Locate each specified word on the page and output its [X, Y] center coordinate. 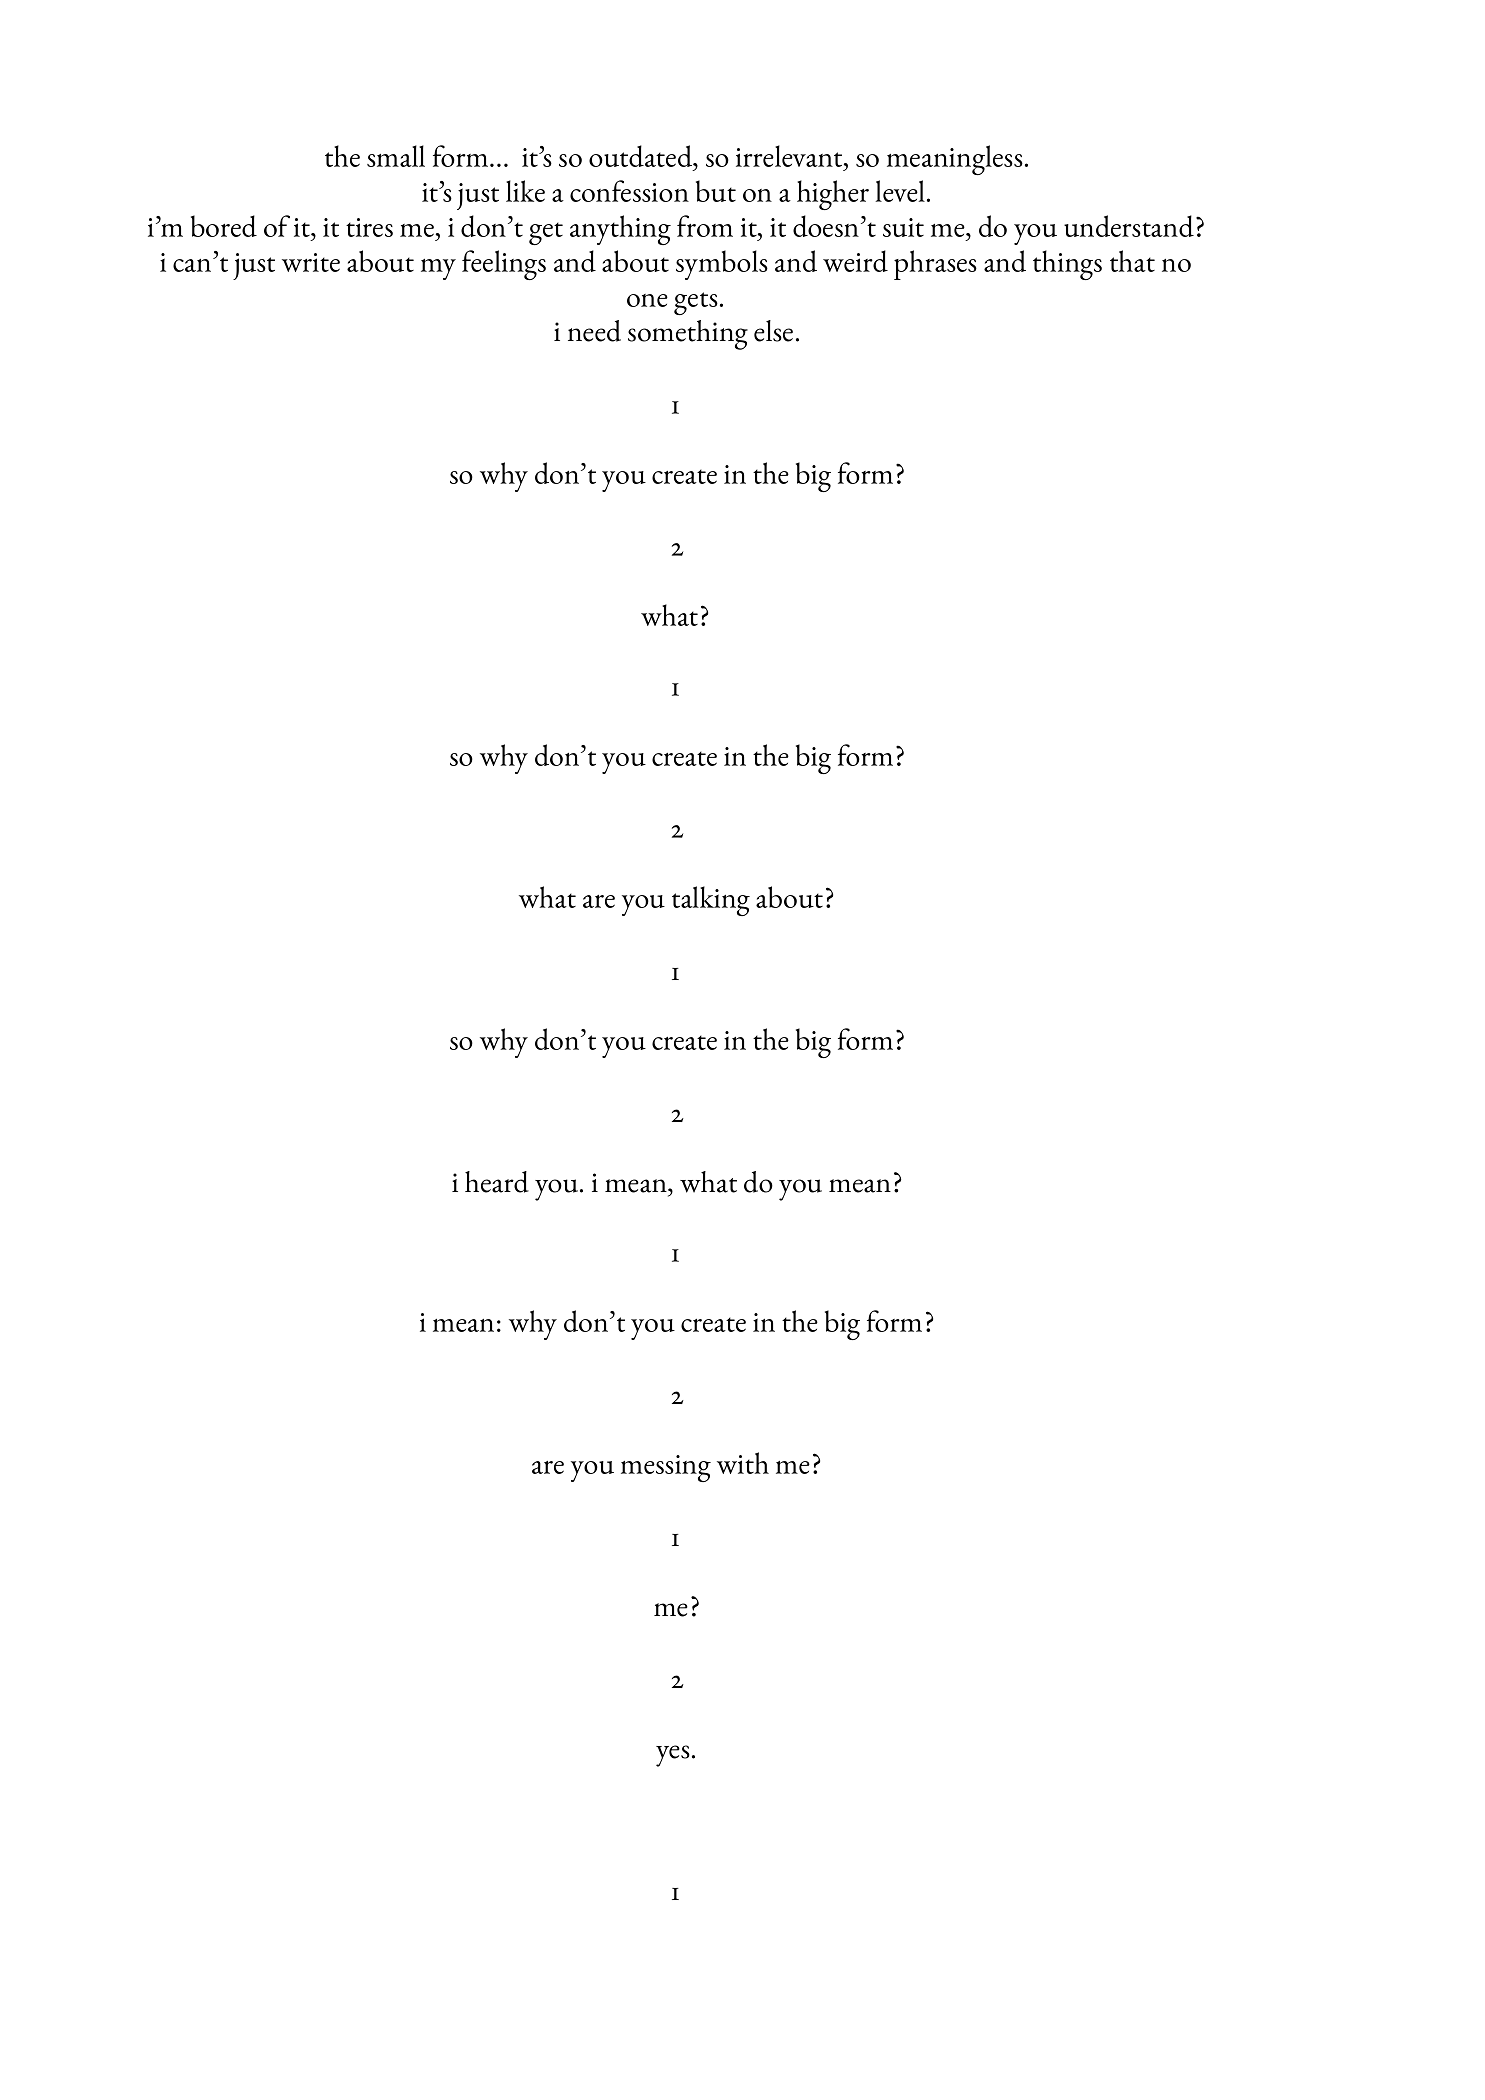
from [705, 226]
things [1067, 265]
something [688, 335]
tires [369, 227]
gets [696, 303]
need [594, 331]
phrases [935, 265]
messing [666, 1468]
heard [497, 1182]
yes [673, 1756]
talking [711, 901]
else [773, 331]
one [647, 300]
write [311, 262]
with [743, 1463]
